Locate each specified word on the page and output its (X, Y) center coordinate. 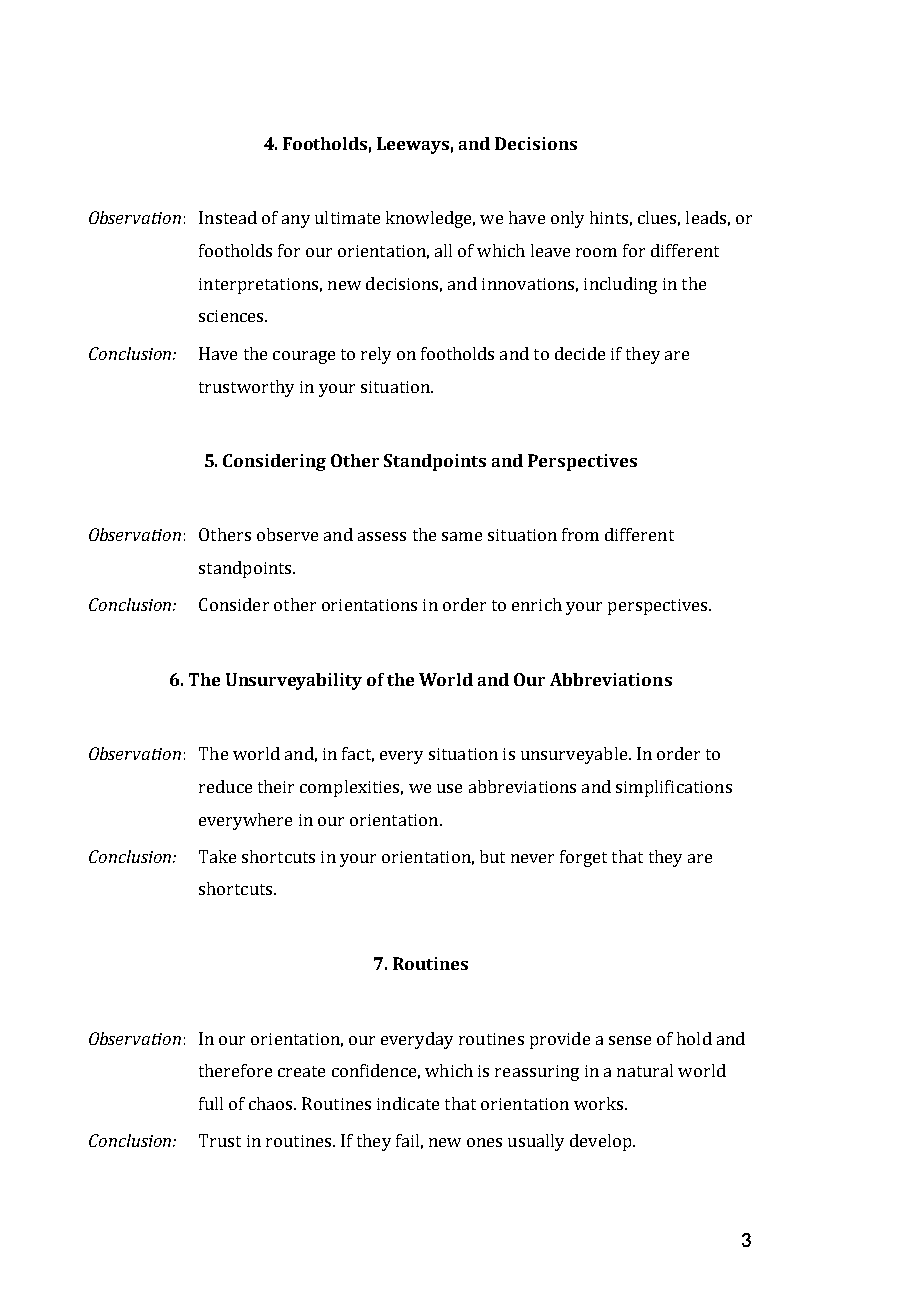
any (296, 221)
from (580, 534)
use (449, 788)
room (596, 252)
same (462, 536)
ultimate (347, 217)
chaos (272, 1103)
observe (287, 534)
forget (583, 858)
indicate (408, 1103)
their (276, 786)
